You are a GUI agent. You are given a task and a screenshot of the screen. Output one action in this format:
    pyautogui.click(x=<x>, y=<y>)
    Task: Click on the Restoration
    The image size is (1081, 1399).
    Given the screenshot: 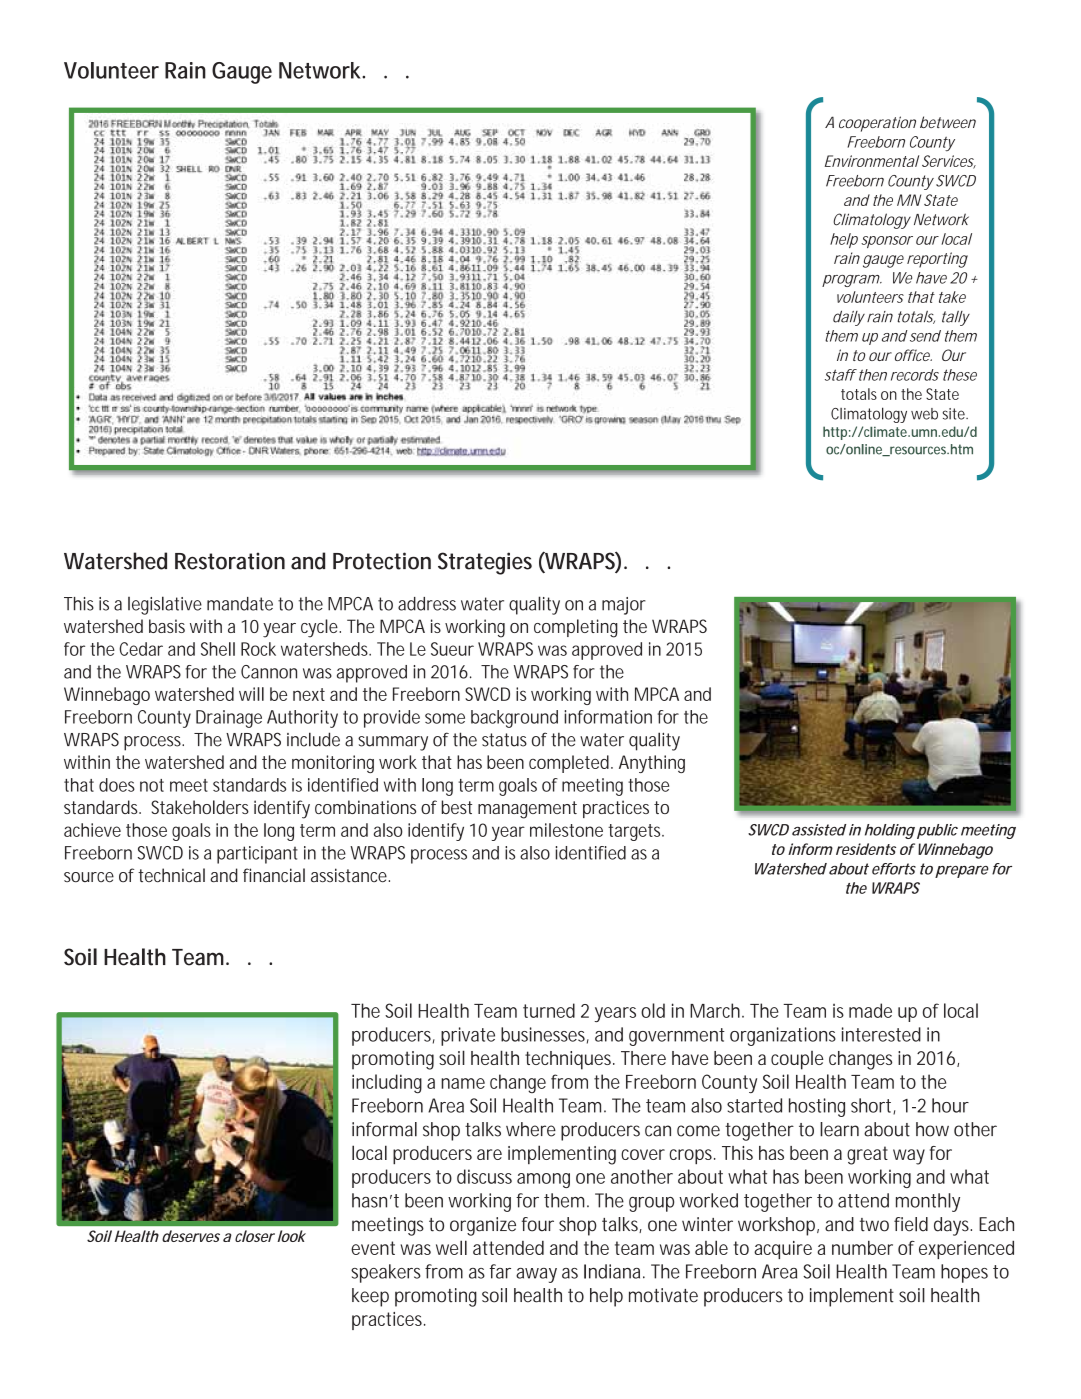 What is the action you would take?
    pyautogui.click(x=230, y=561)
